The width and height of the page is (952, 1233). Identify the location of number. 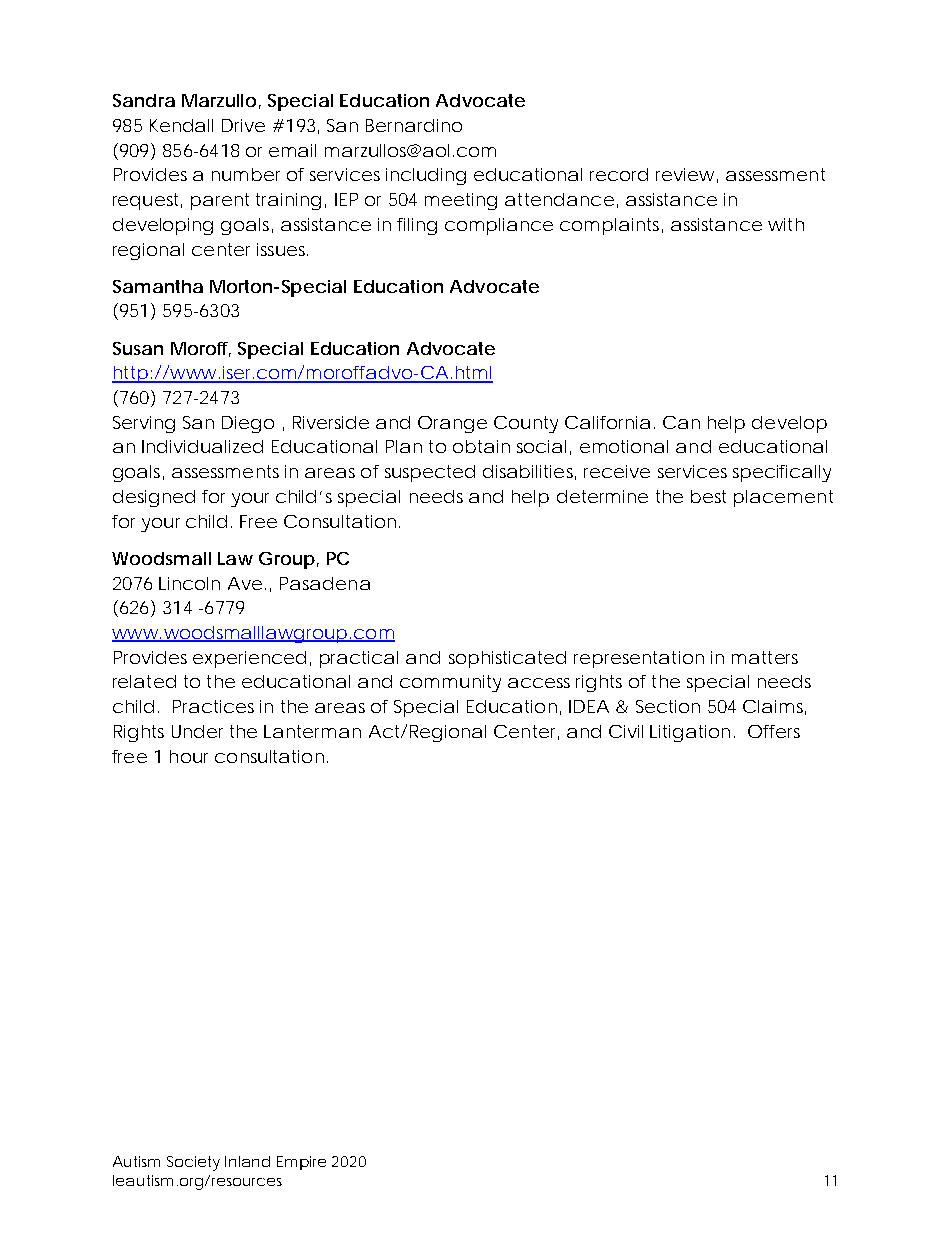
(246, 174).
